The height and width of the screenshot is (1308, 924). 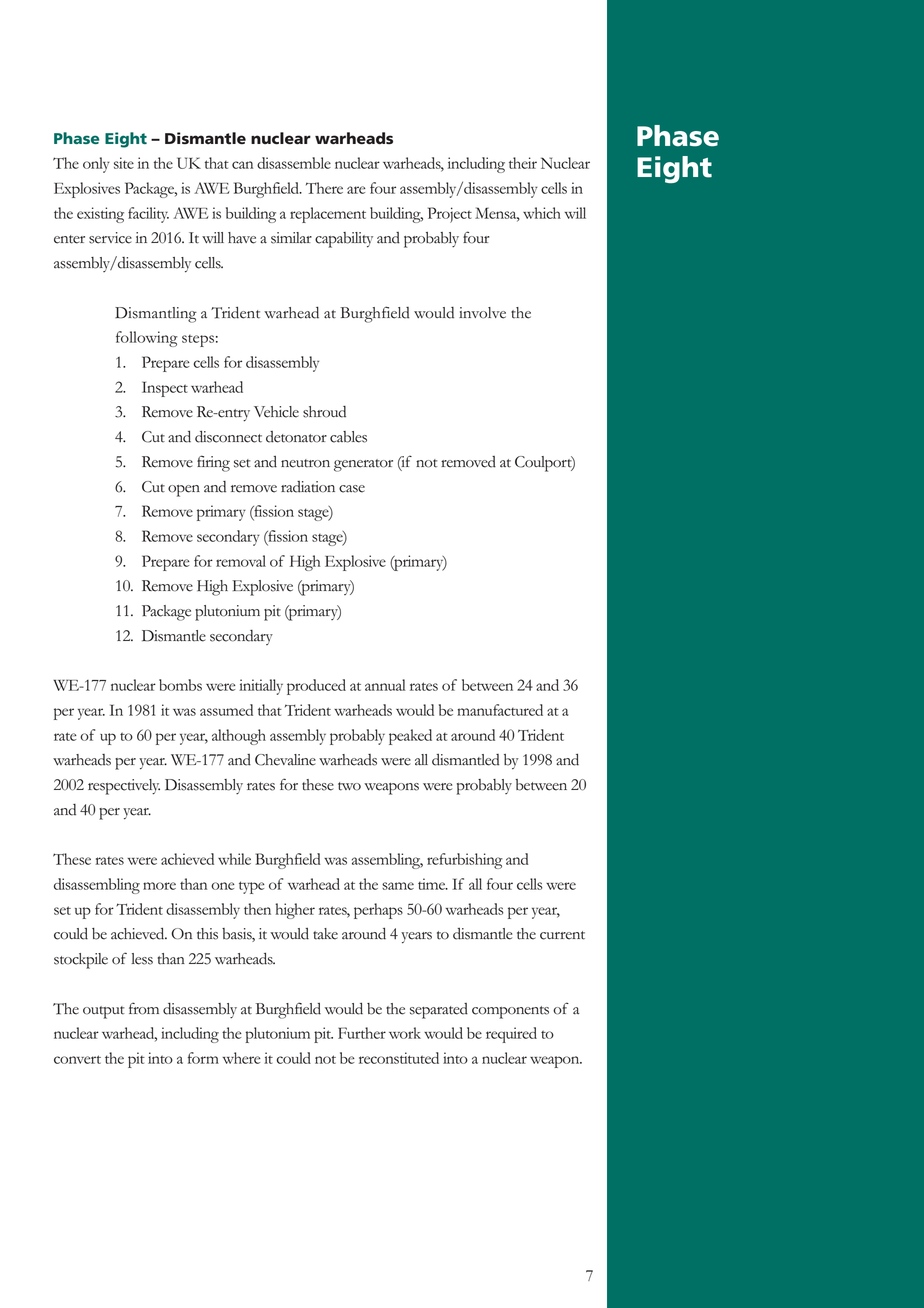 What do you see at coordinates (362, 1033) in the screenshot?
I see `Further` at bounding box center [362, 1033].
